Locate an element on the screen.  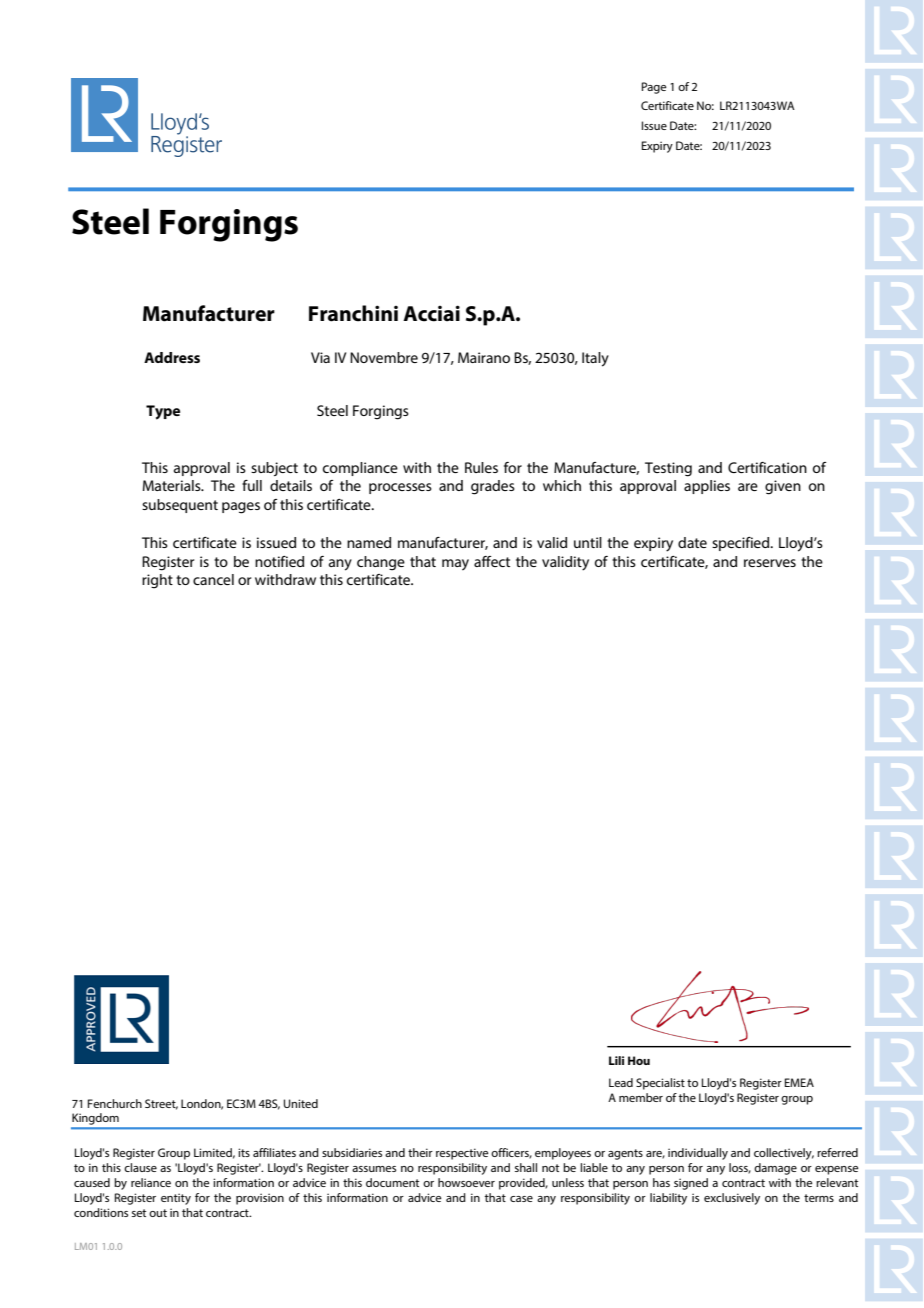
United is located at coordinates (301, 1103).
